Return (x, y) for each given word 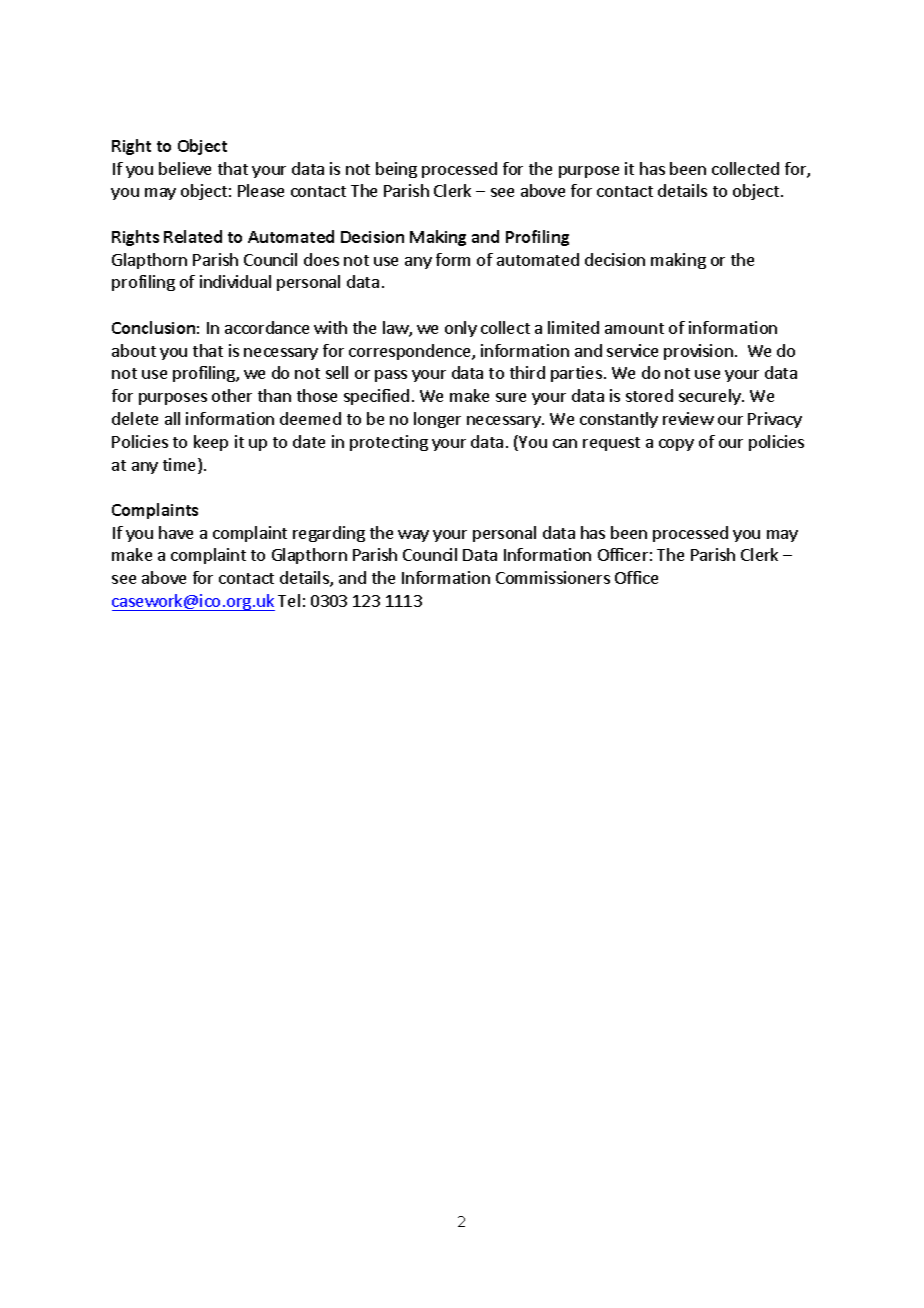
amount (634, 328)
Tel (289, 600)
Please (261, 190)
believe (185, 168)
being (396, 170)
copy (676, 445)
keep (211, 443)
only (461, 329)
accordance (267, 327)
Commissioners (553, 577)
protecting (389, 443)
